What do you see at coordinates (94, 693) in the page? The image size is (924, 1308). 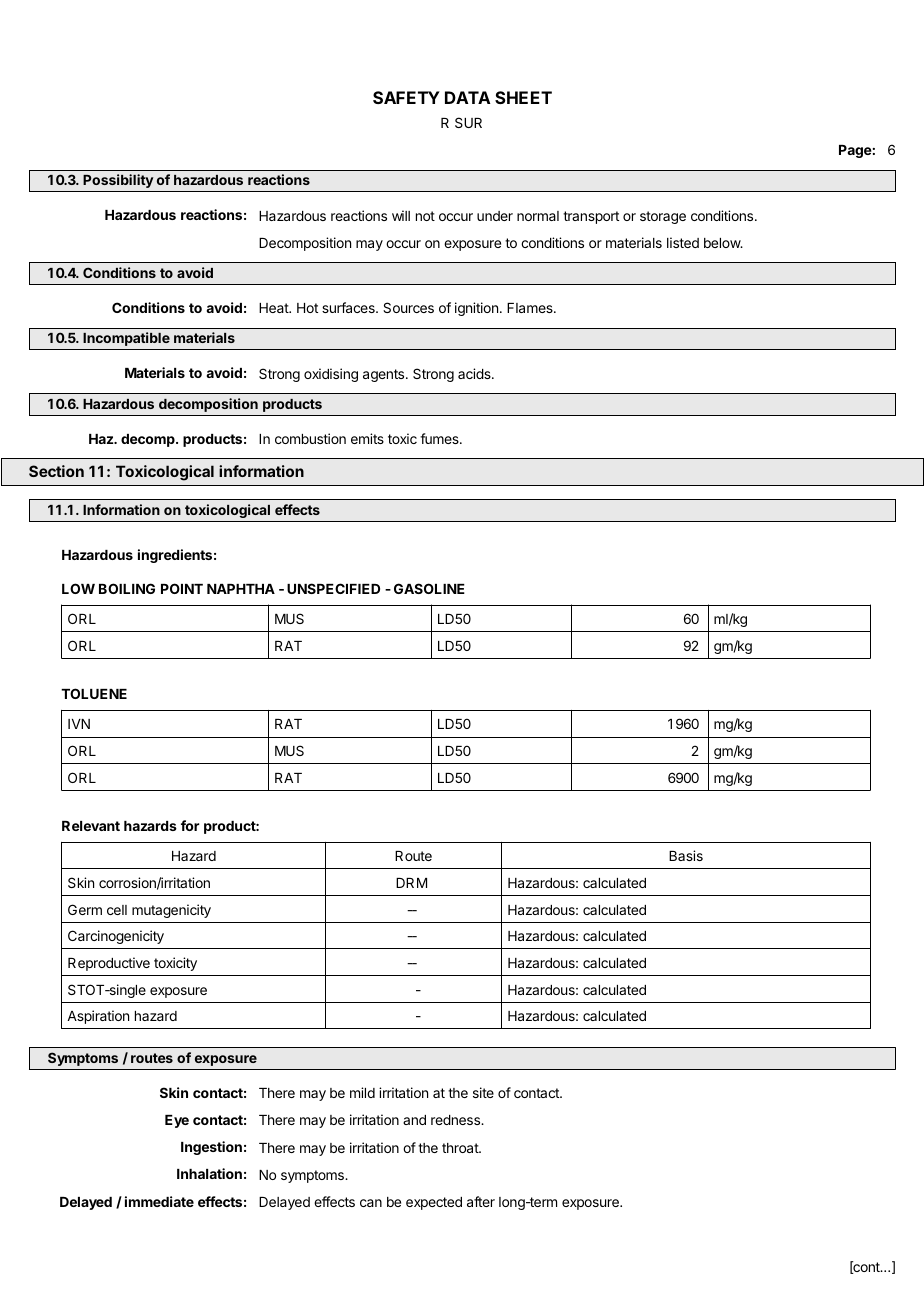 I see `TOLUENE` at bounding box center [94, 693].
